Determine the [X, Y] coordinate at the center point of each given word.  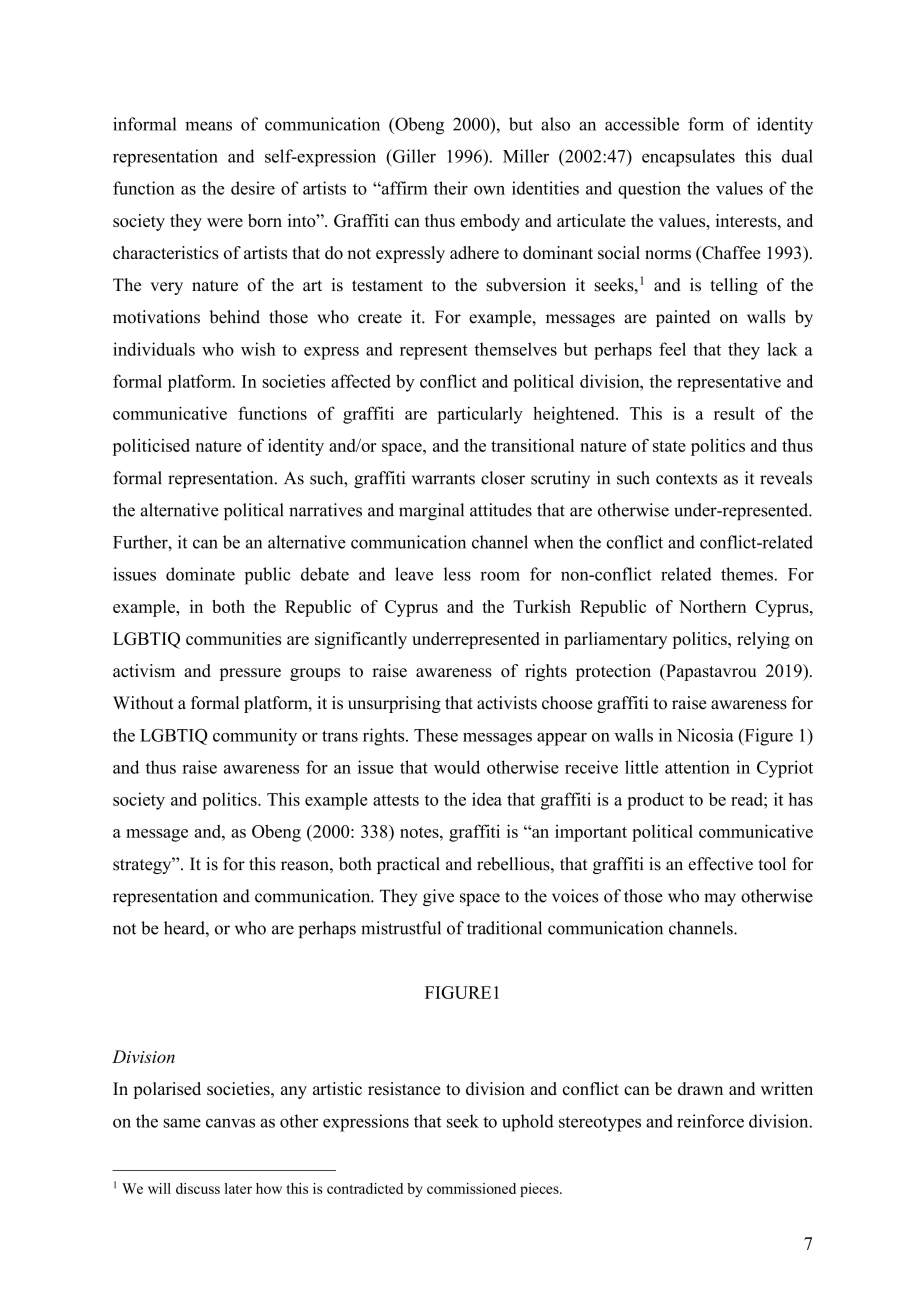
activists [507, 703]
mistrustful [401, 928]
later [238, 1188]
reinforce [710, 1121]
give [438, 897]
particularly [480, 415]
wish [258, 349]
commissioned [471, 1188]
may [720, 899]
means [208, 126]
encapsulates [688, 158]
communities [234, 638]
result [734, 413]
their [451, 188]
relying [763, 640]
